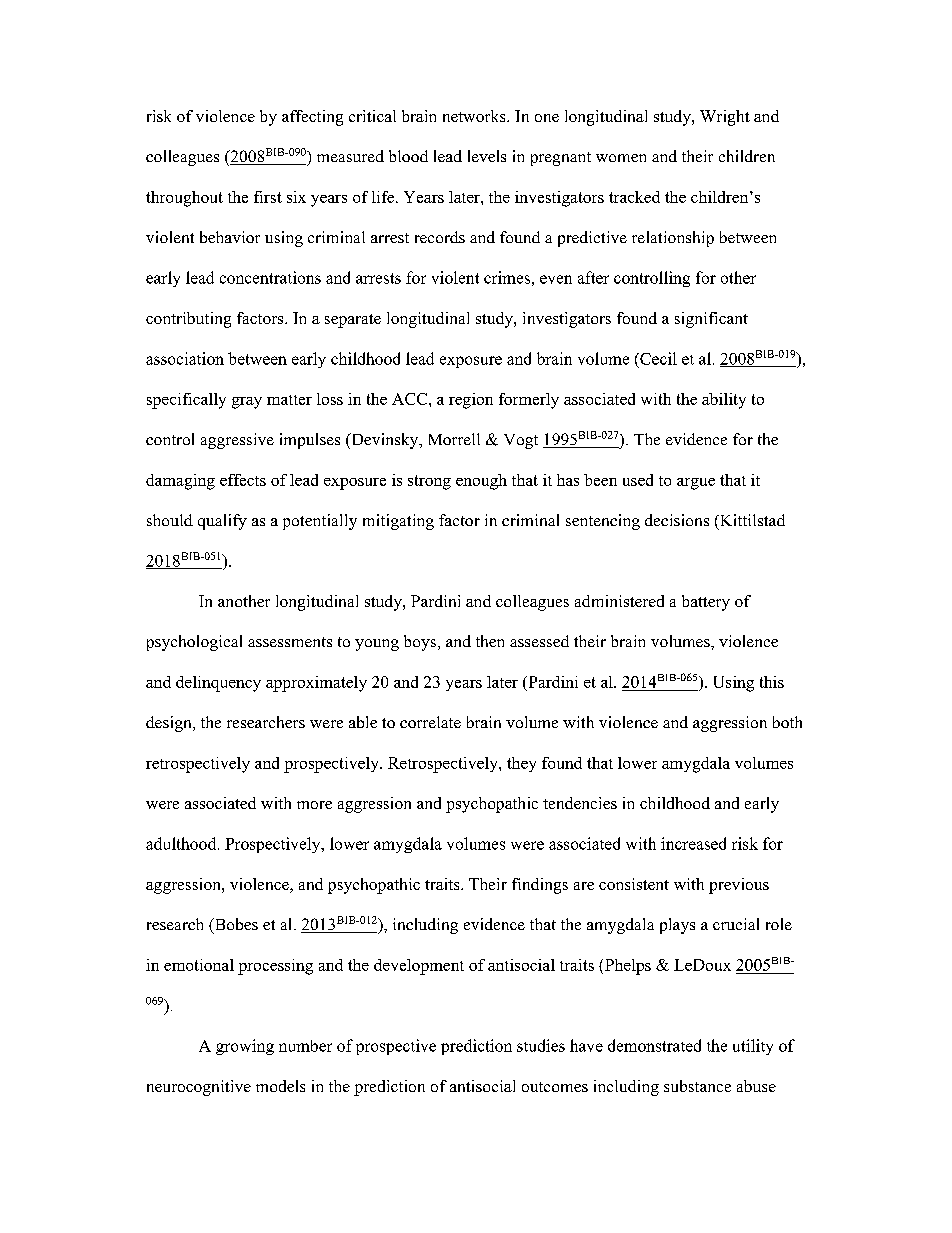 This page has height=1233, width=952. I want to click on then, so click(490, 641).
